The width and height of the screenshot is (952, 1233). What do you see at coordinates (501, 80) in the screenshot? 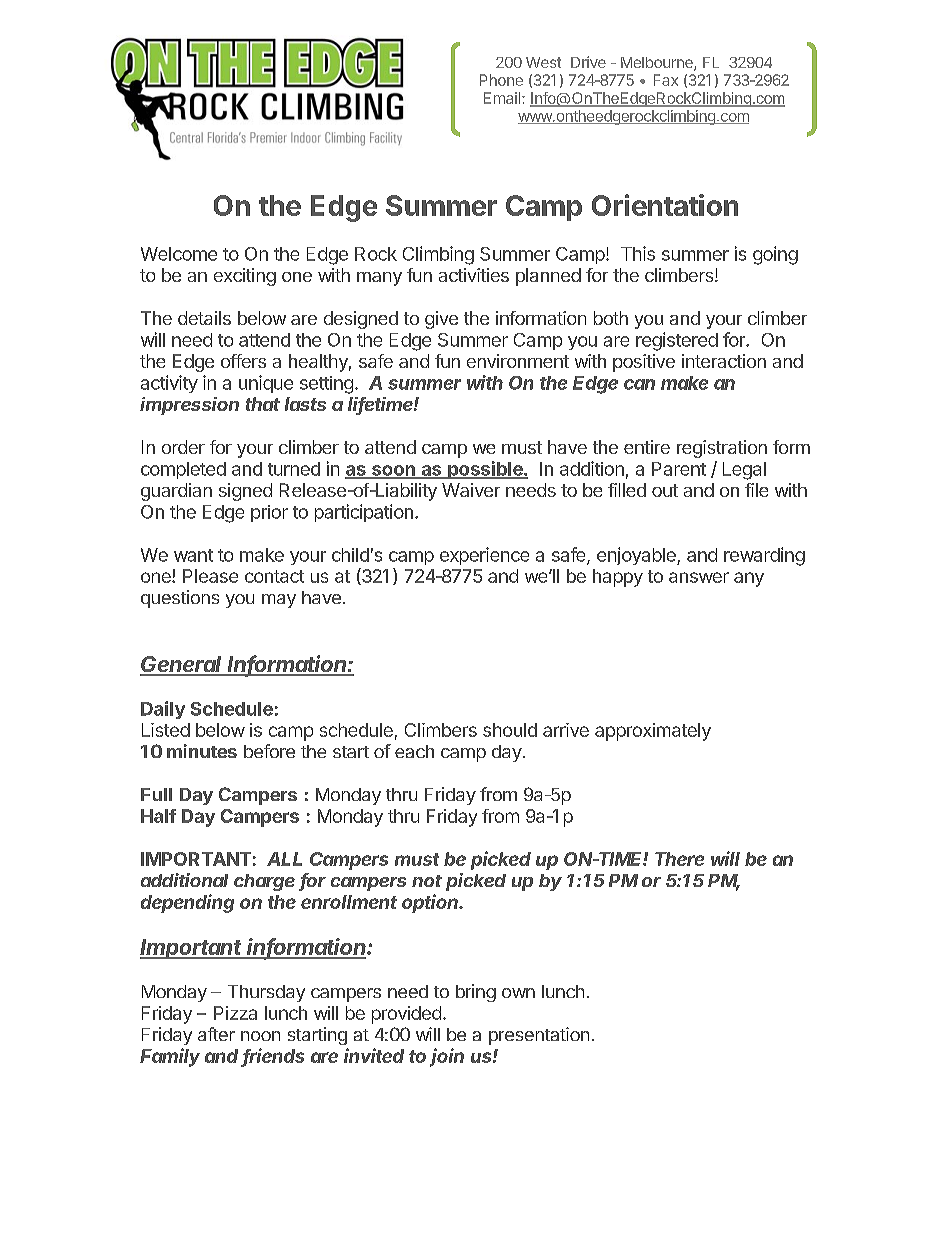
I see `Phone` at bounding box center [501, 80].
